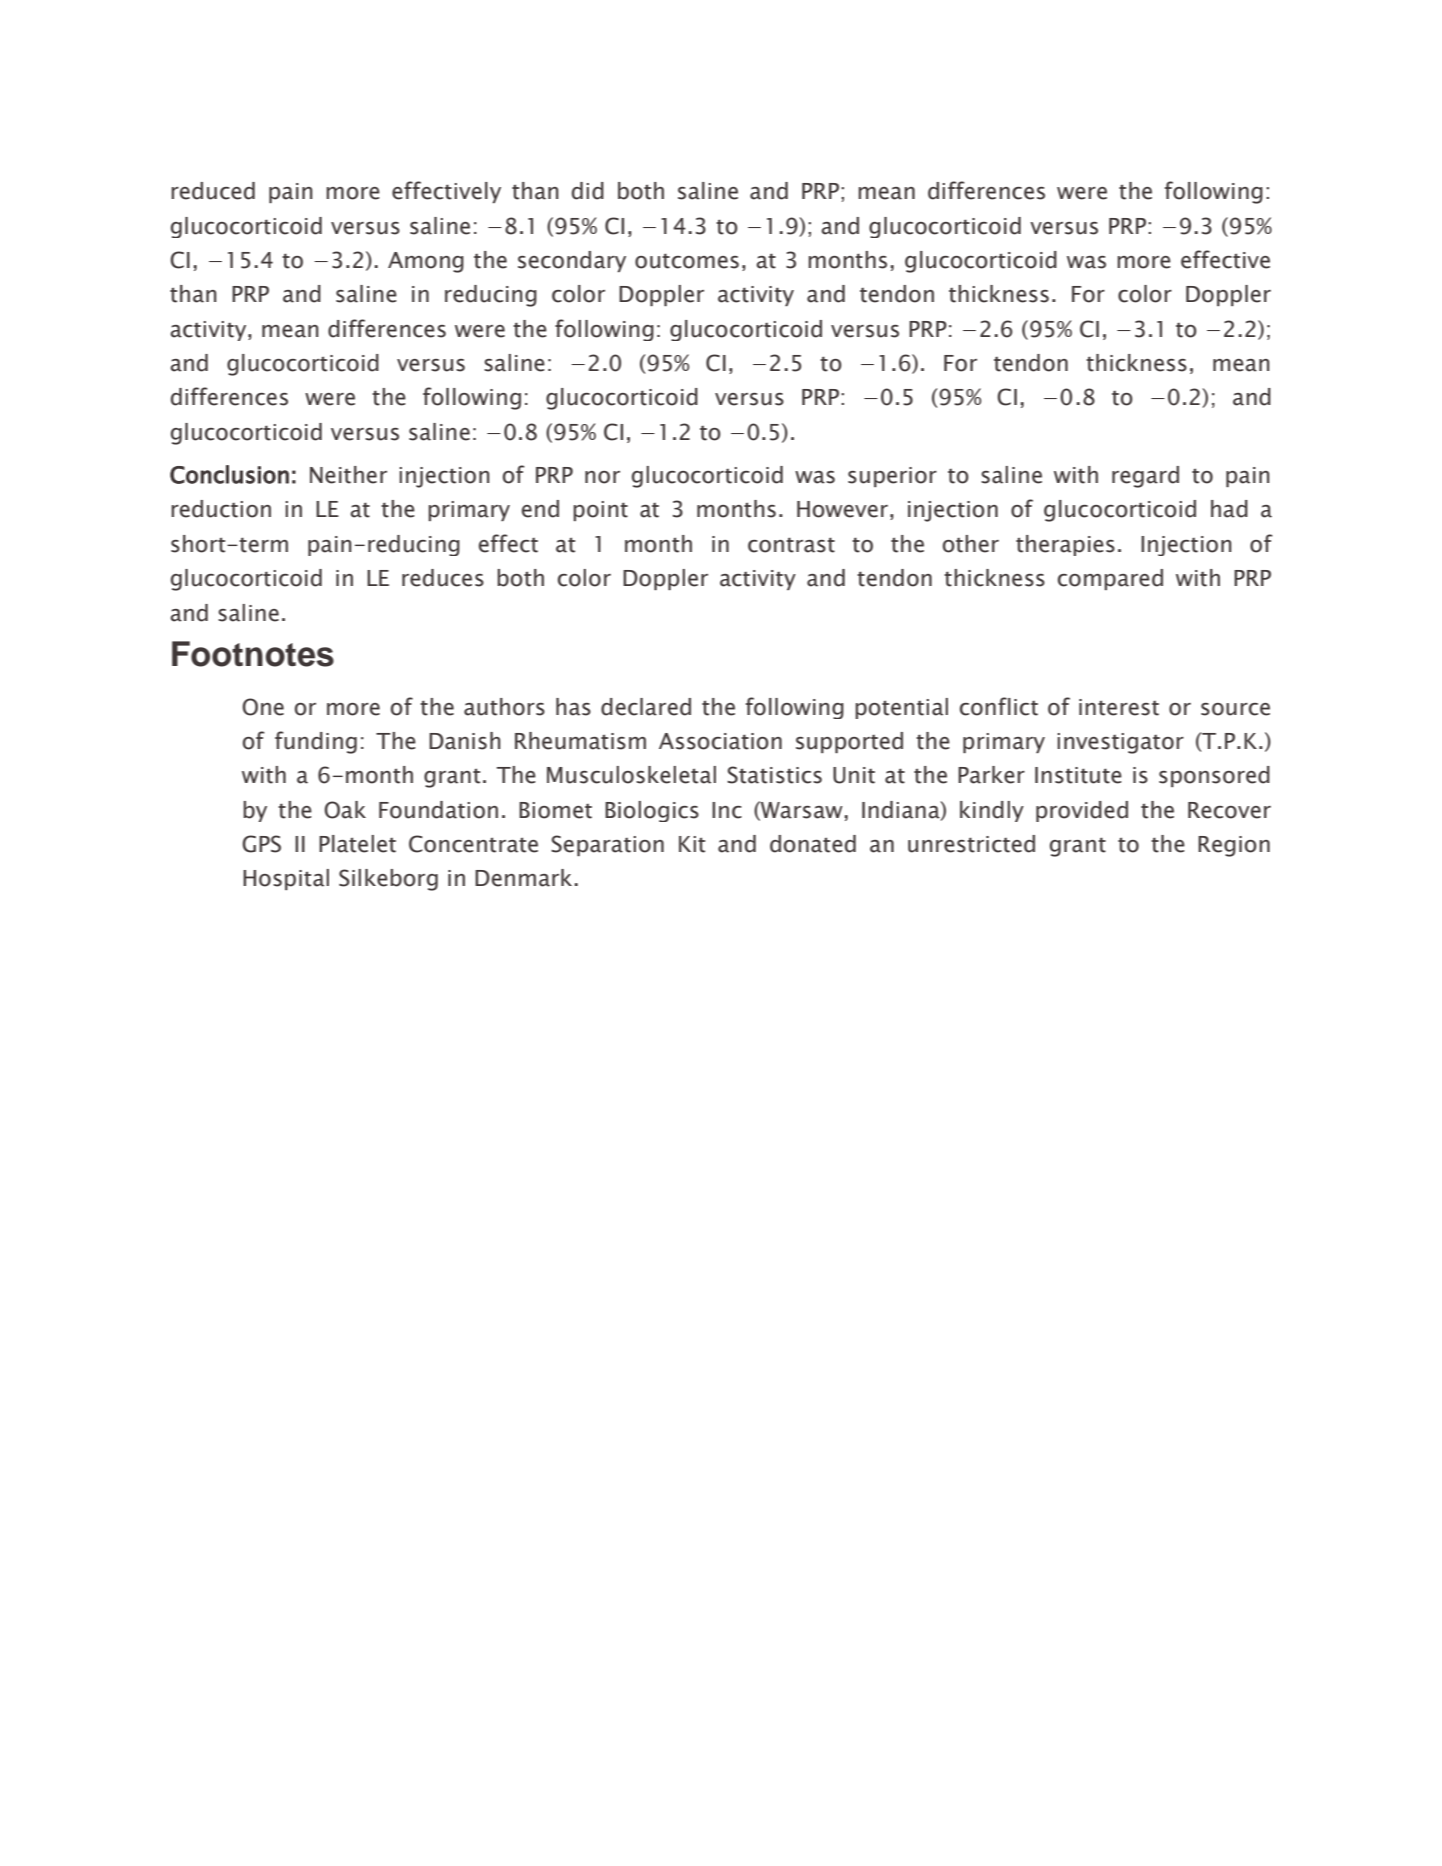 The height and width of the screenshot is (1866, 1442). What do you see at coordinates (213, 191) in the screenshot?
I see `reduced` at bounding box center [213, 191].
